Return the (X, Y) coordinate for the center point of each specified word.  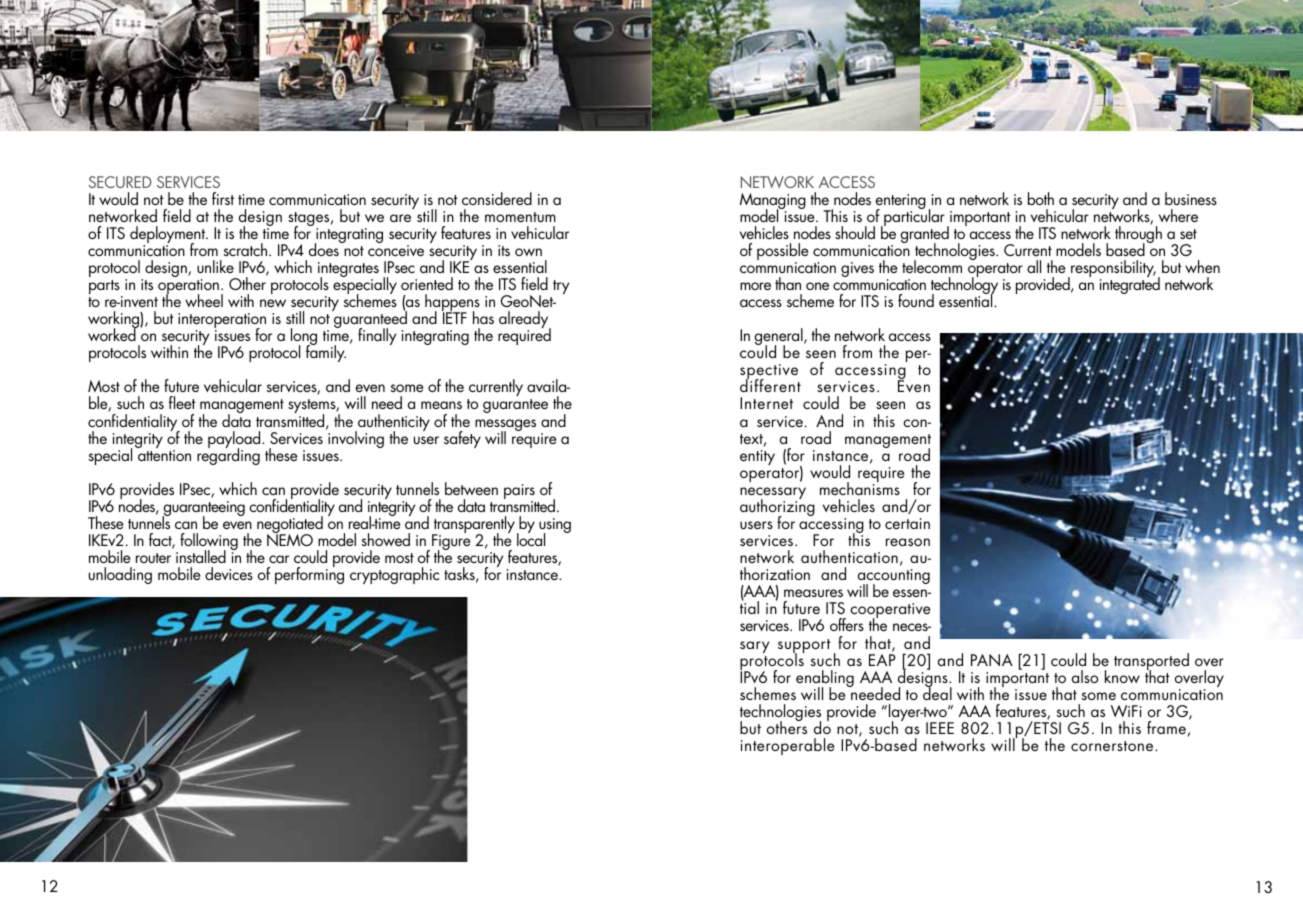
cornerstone (1113, 746)
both (1041, 198)
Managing (773, 202)
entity (757, 457)
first (223, 198)
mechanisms (860, 487)
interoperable (787, 746)
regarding (228, 455)
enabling (825, 680)
